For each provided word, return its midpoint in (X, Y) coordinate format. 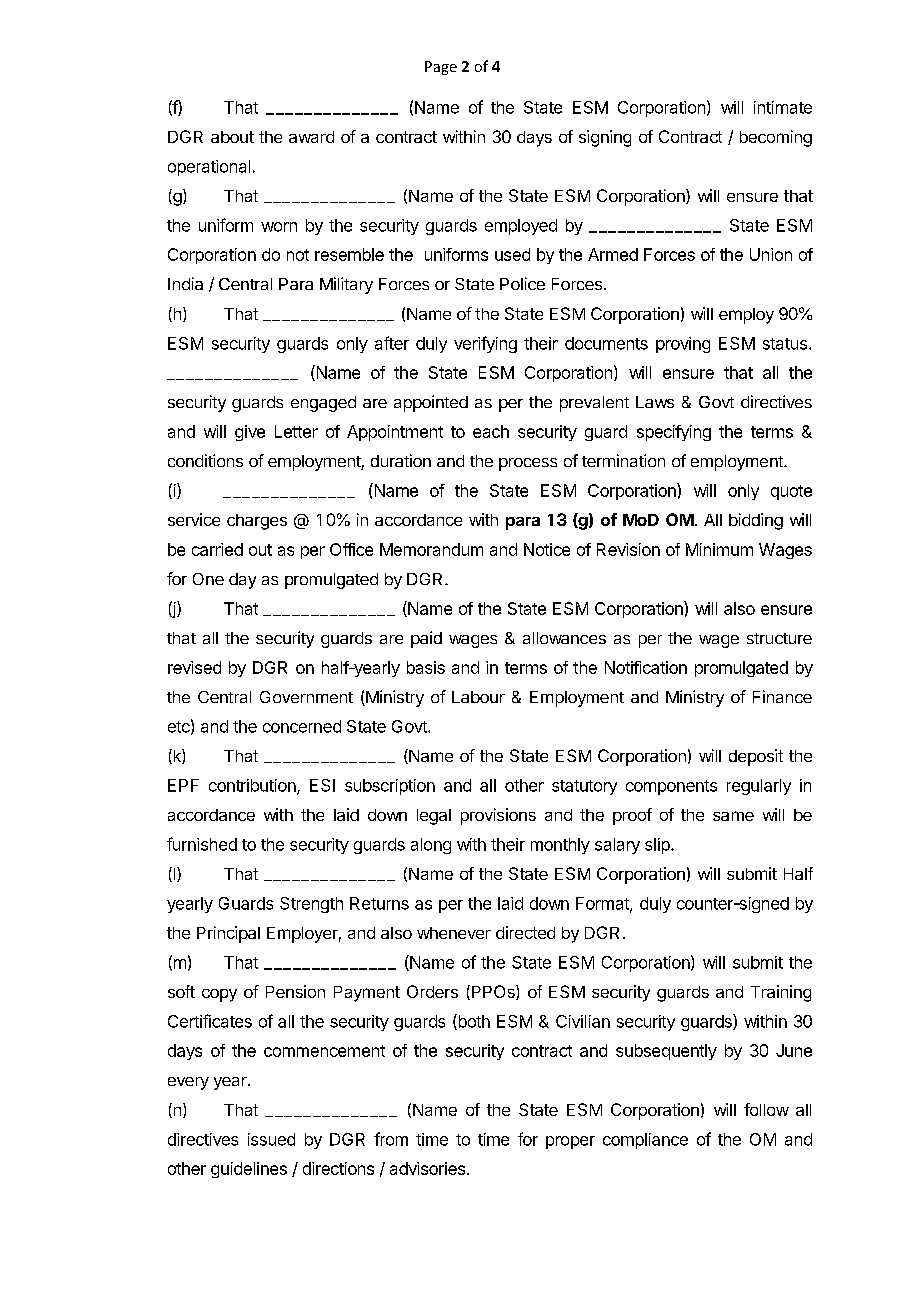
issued (271, 1139)
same (733, 816)
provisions (498, 816)
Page (441, 68)
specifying (674, 433)
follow (766, 1109)
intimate (783, 107)
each (491, 431)
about (232, 137)
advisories (427, 1168)
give (250, 433)
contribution (253, 786)
